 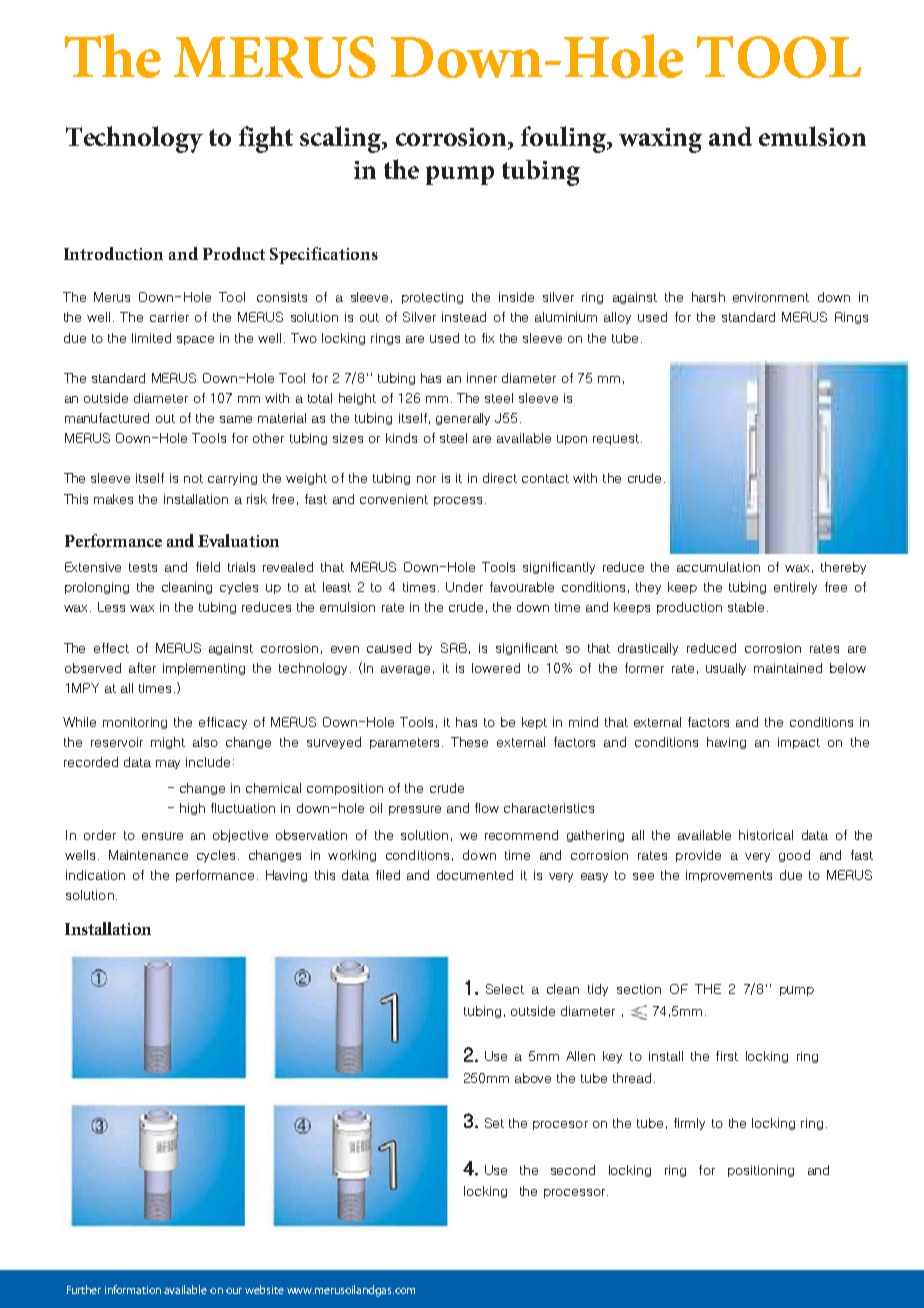 What do you see at coordinates (142, 668) in the image?
I see `after` at bounding box center [142, 668].
